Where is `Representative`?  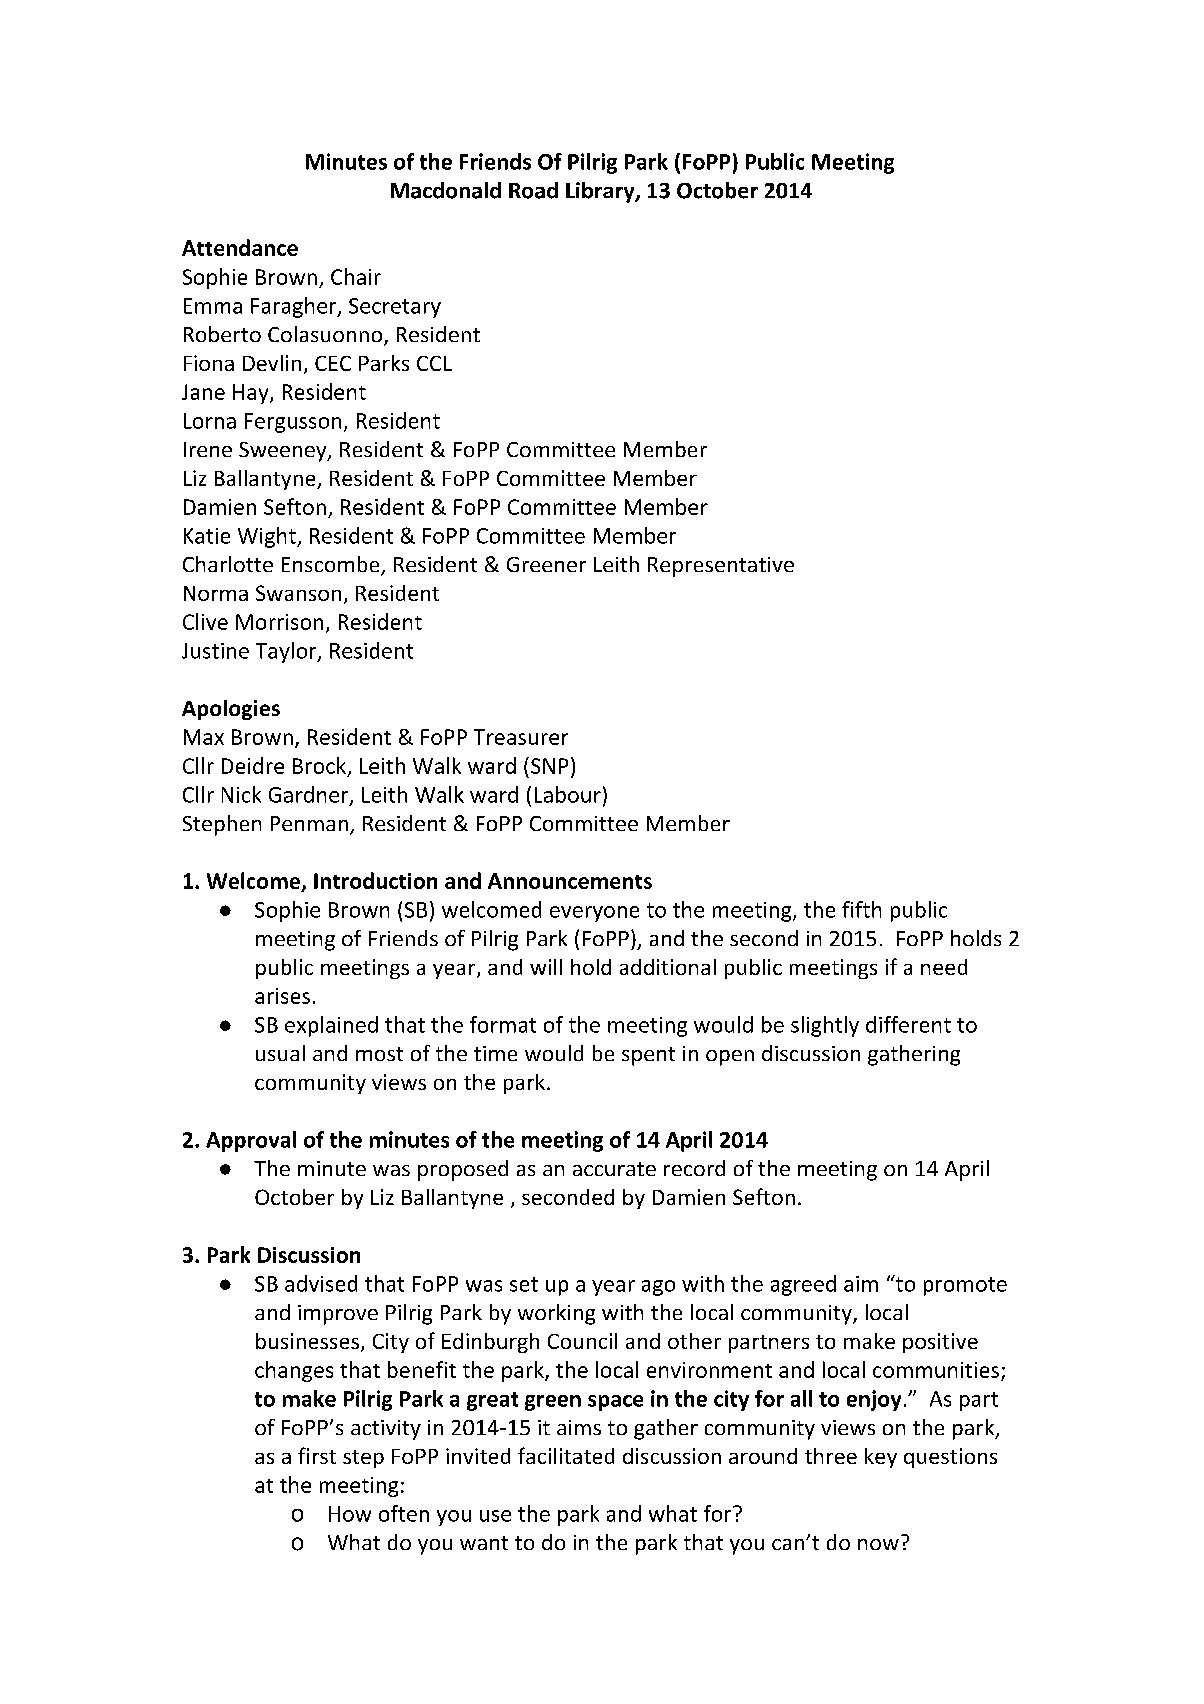
Representative is located at coordinates (721, 567).
